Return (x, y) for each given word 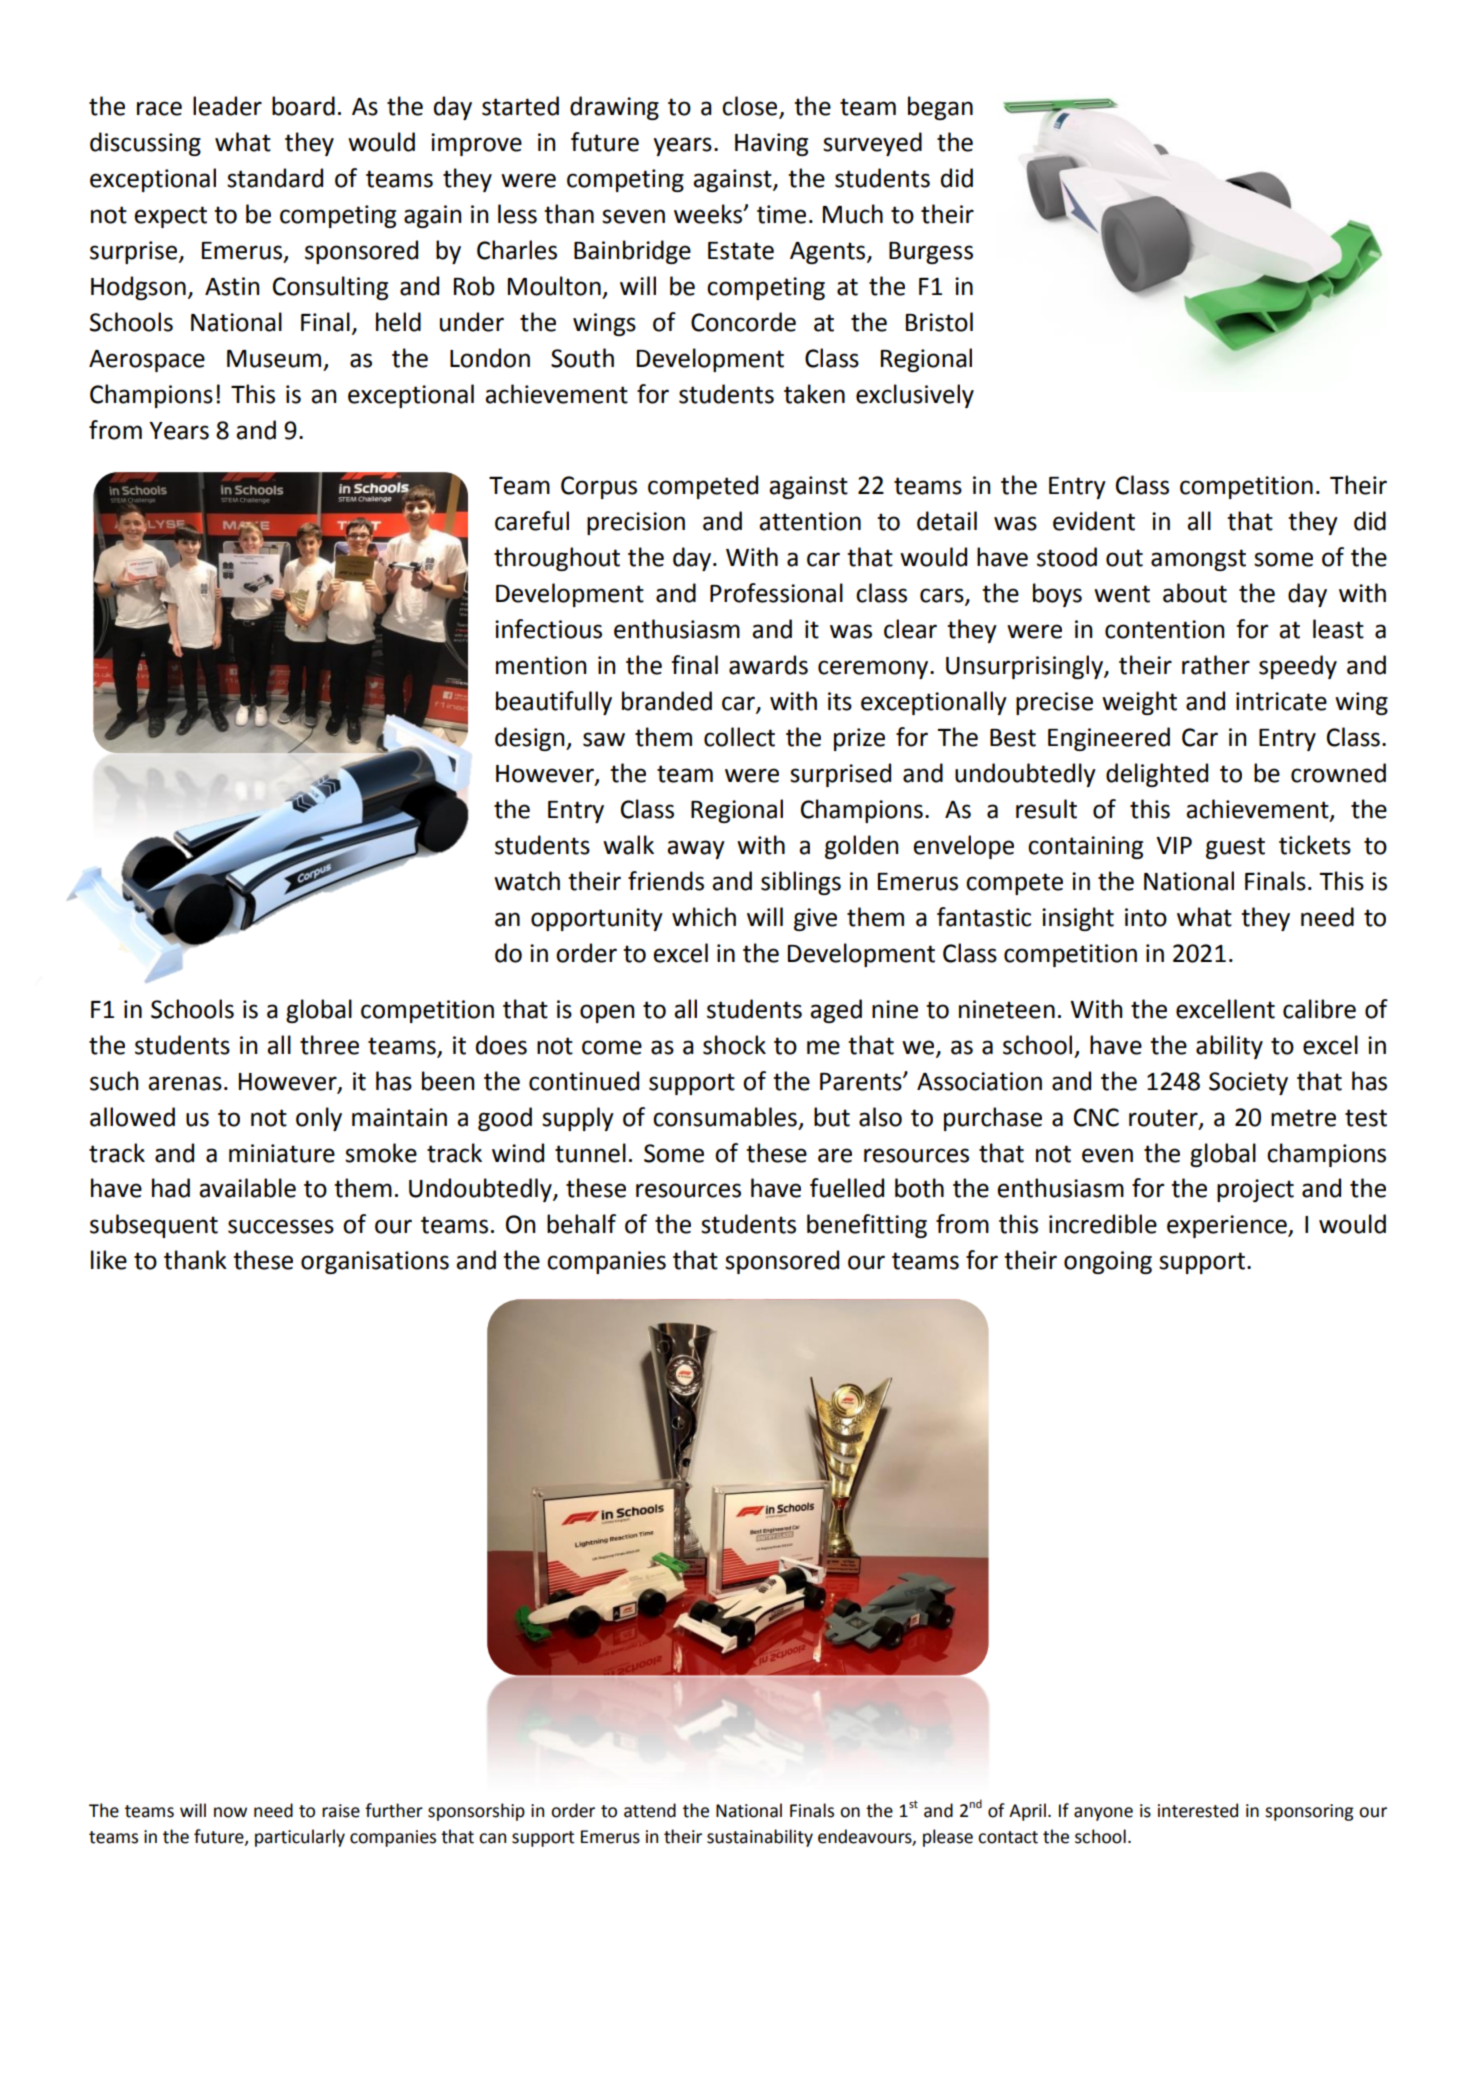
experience (1228, 1226)
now (230, 1812)
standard (275, 178)
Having (771, 144)
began (940, 108)
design (531, 739)
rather (1216, 665)
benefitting (867, 1226)
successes (281, 1226)
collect (739, 737)
